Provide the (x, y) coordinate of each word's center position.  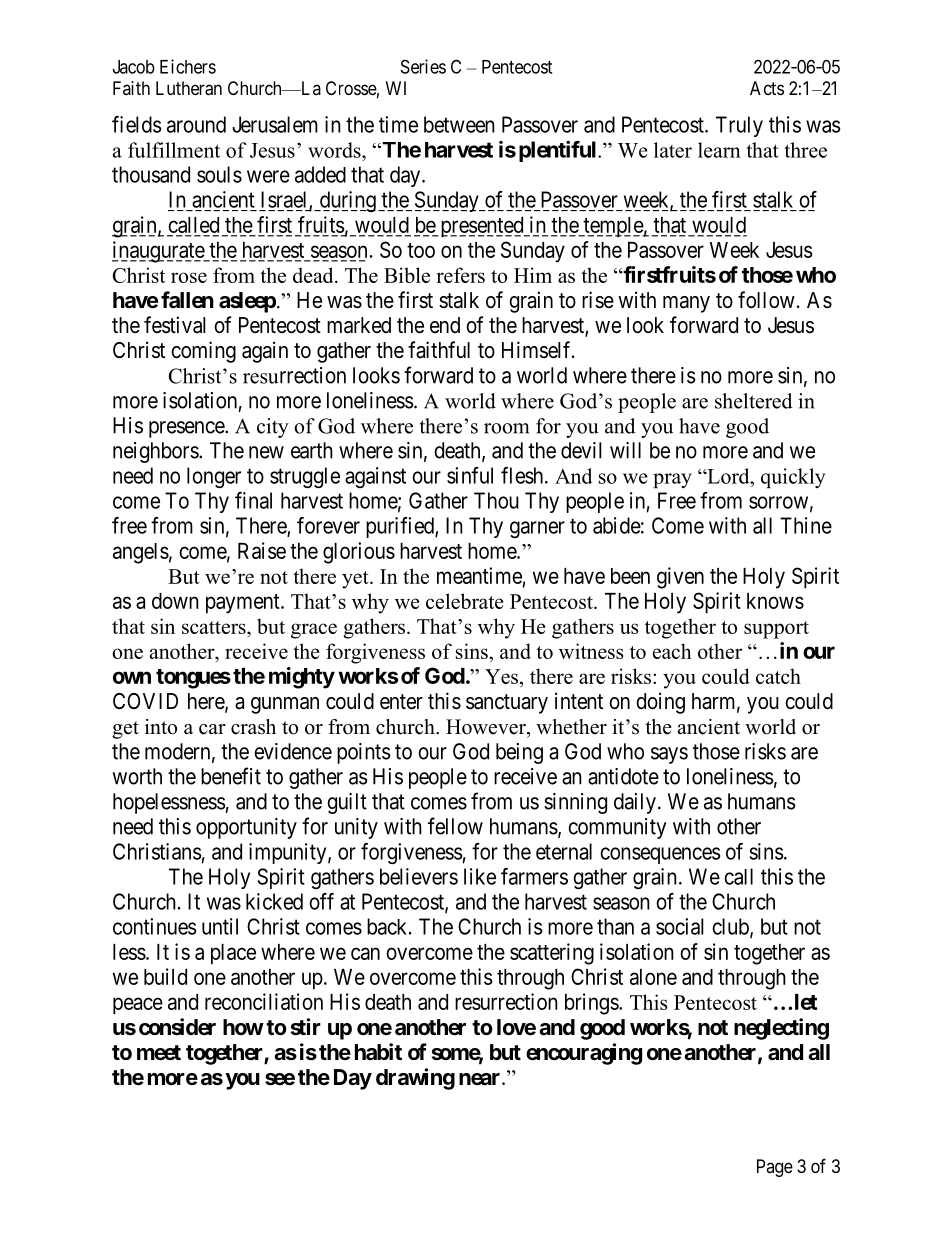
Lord (728, 476)
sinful (470, 475)
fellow (455, 826)
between (459, 124)
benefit (231, 776)
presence (187, 429)
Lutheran (189, 88)
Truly (739, 126)
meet (159, 1053)
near (481, 1079)
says (669, 755)
